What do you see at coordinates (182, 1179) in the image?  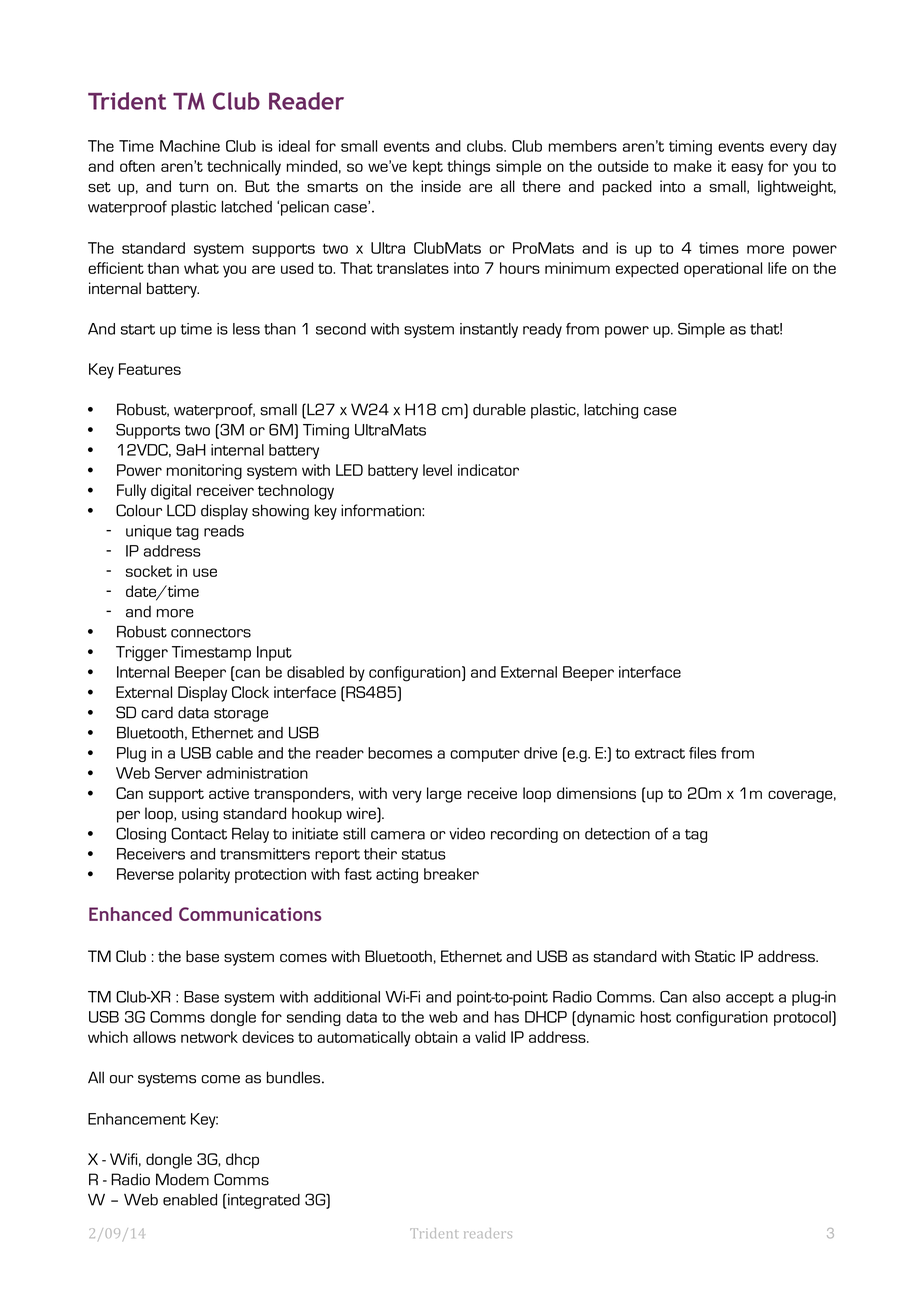 I see `Modem` at bounding box center [182, 1179].
